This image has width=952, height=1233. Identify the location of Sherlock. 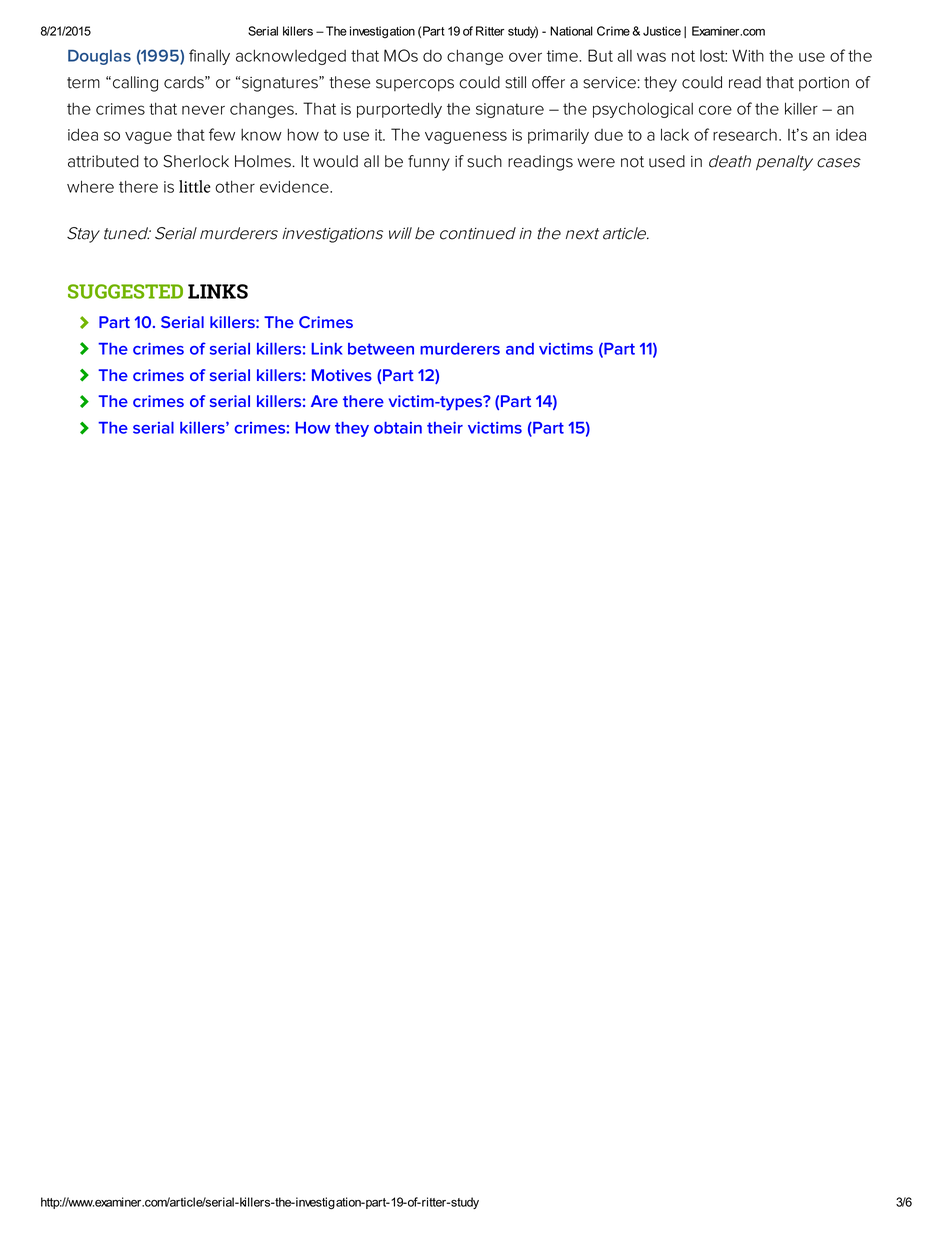
(196, 161).
